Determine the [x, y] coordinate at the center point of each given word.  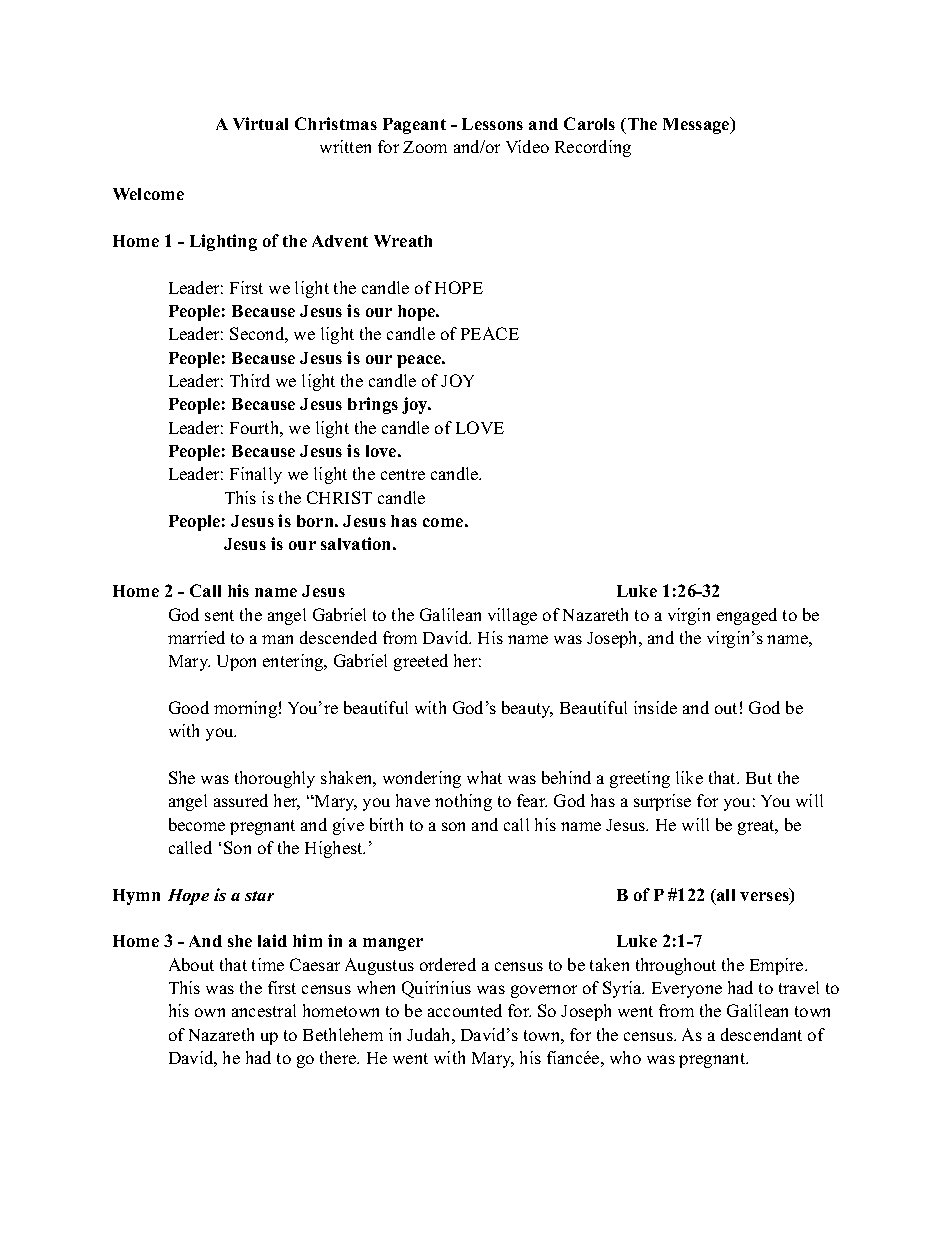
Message [697, 125]
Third [250, 380]
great [757, 827]
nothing [463, 802]
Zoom [425, 147]
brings [373, 405]
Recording [593, 148]
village [512, 616]
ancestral [264, 1010]
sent [219, 615]
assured [241, 800]
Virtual [260, 123]
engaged [747, 616]
